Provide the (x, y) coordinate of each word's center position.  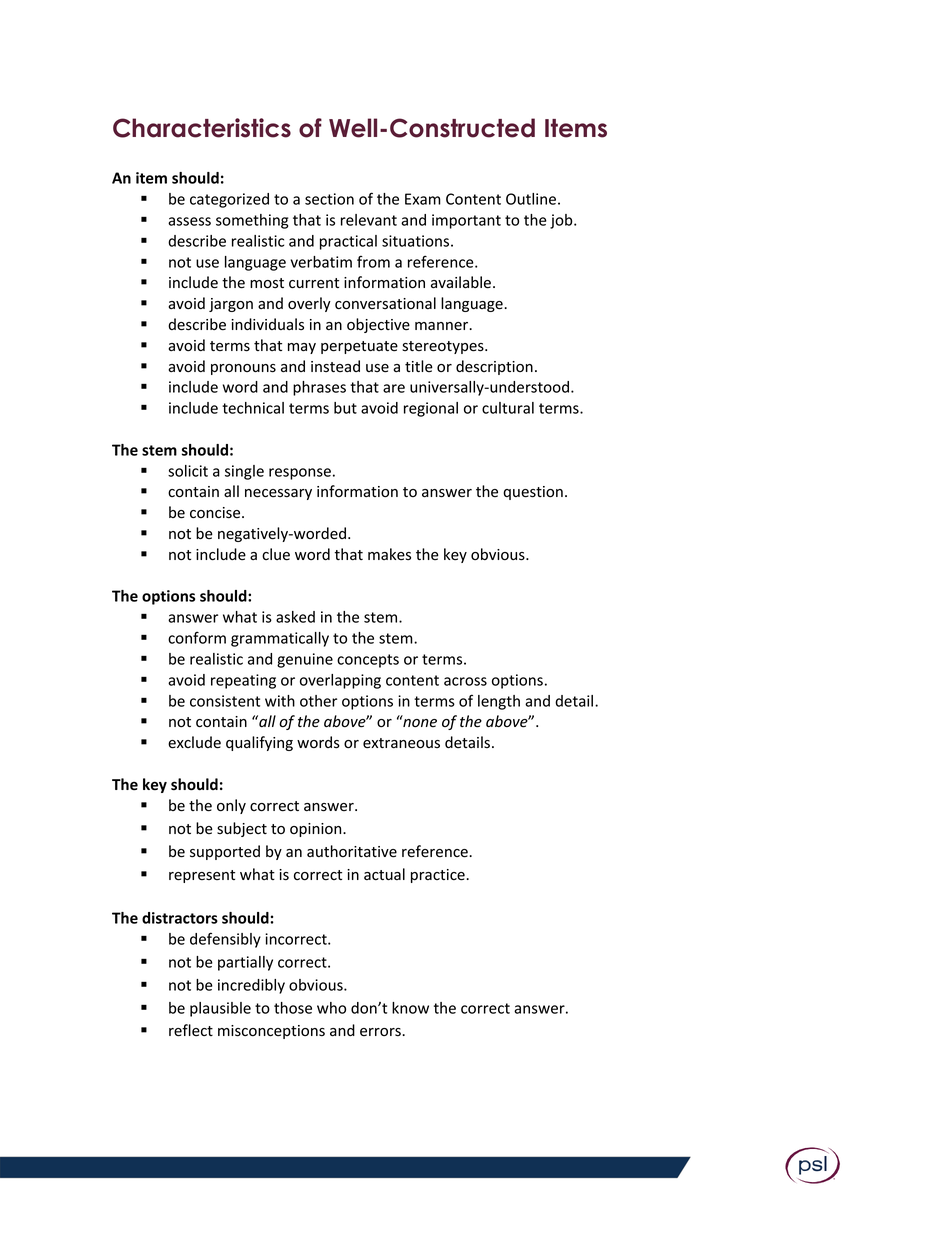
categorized (229, 200)
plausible (220, 1009)
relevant (369, 220)
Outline (531, 199)
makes (389, 554)
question (533, 493)
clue (276, 554)
